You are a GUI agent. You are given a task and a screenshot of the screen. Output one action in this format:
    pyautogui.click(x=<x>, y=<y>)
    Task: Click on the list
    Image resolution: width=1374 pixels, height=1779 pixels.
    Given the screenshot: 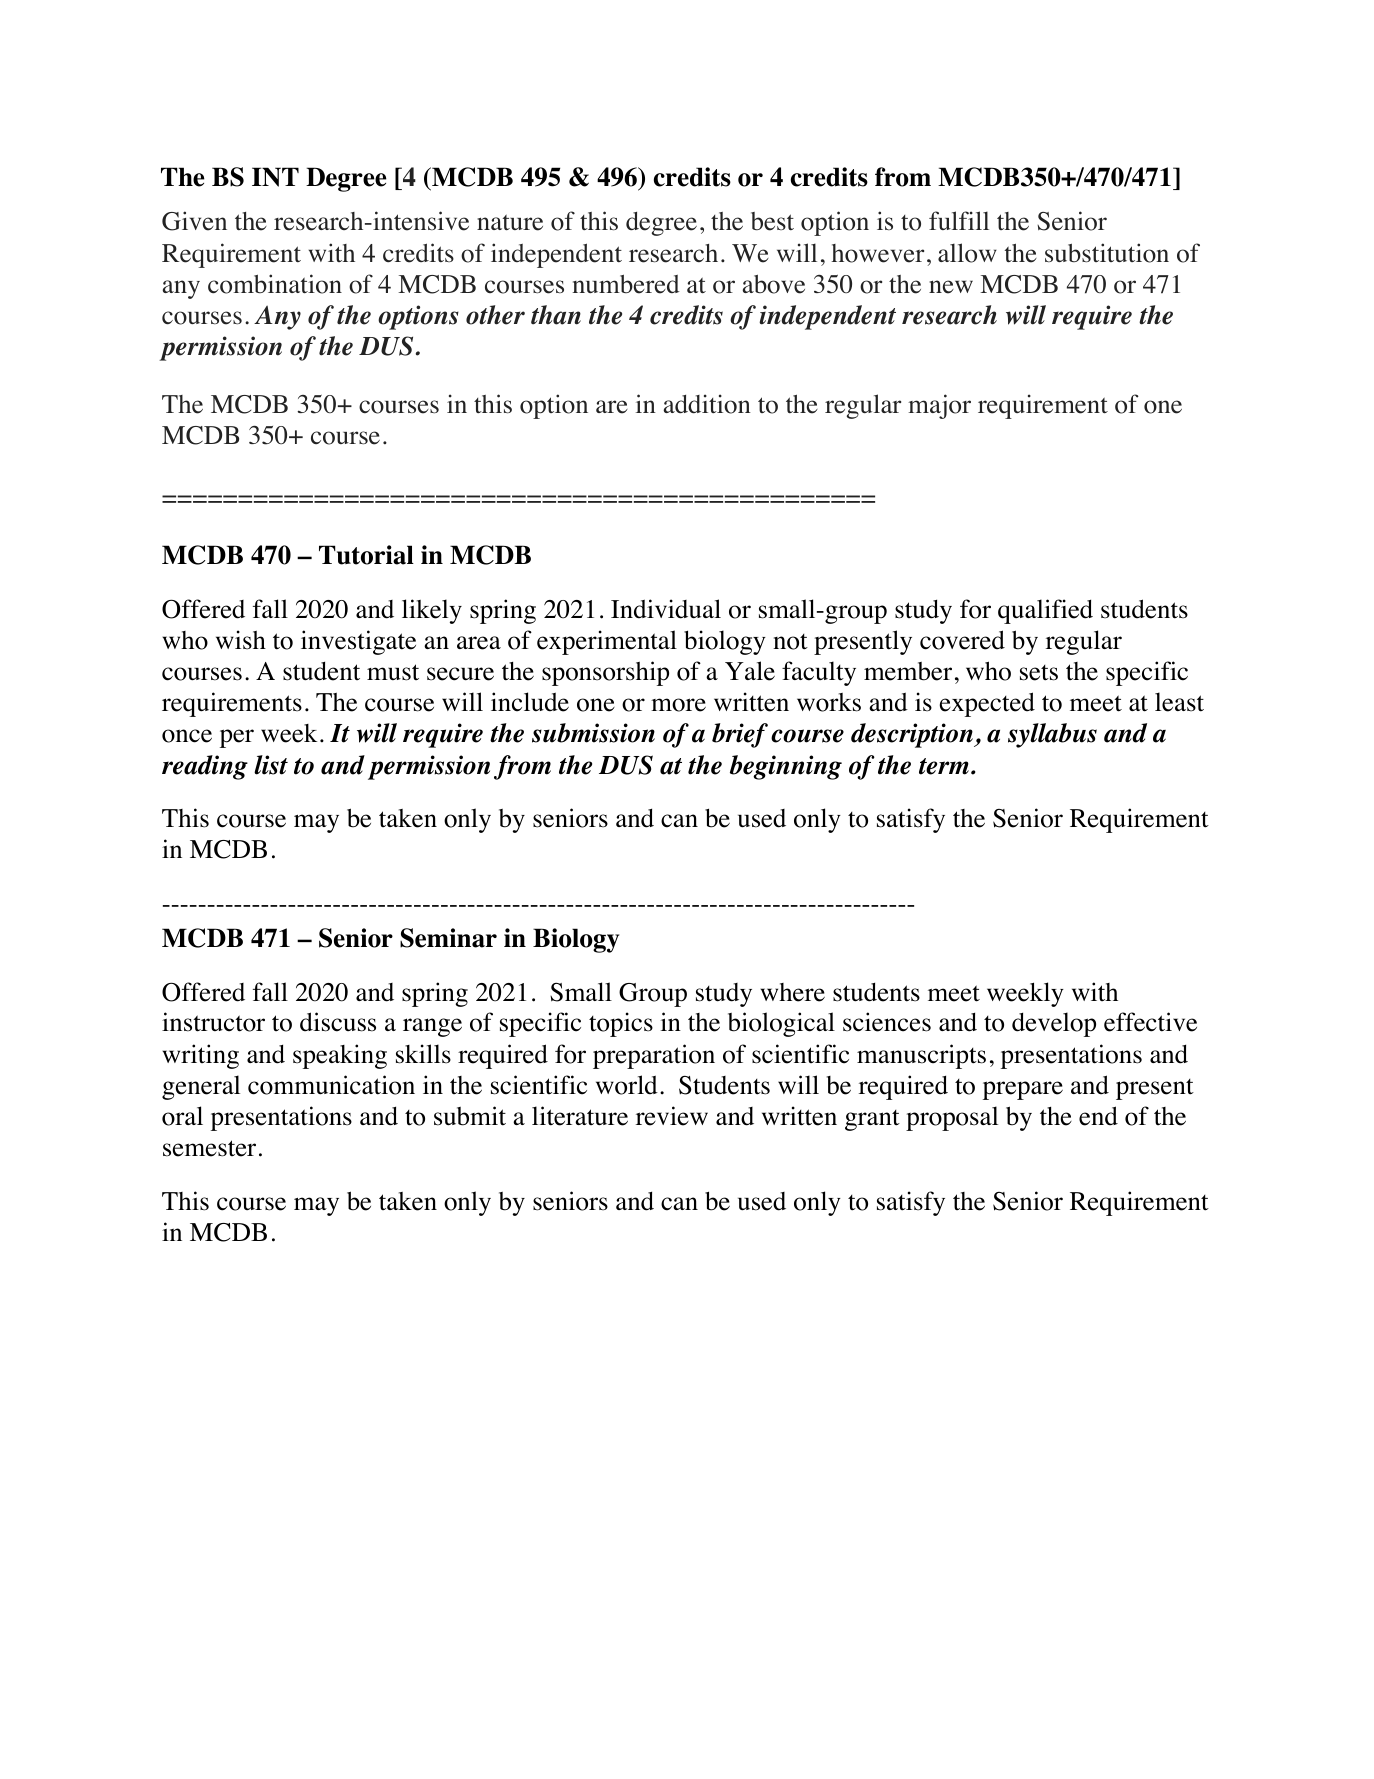 What is the action you would take?
    pyautogui.click(x=271, y=765)
